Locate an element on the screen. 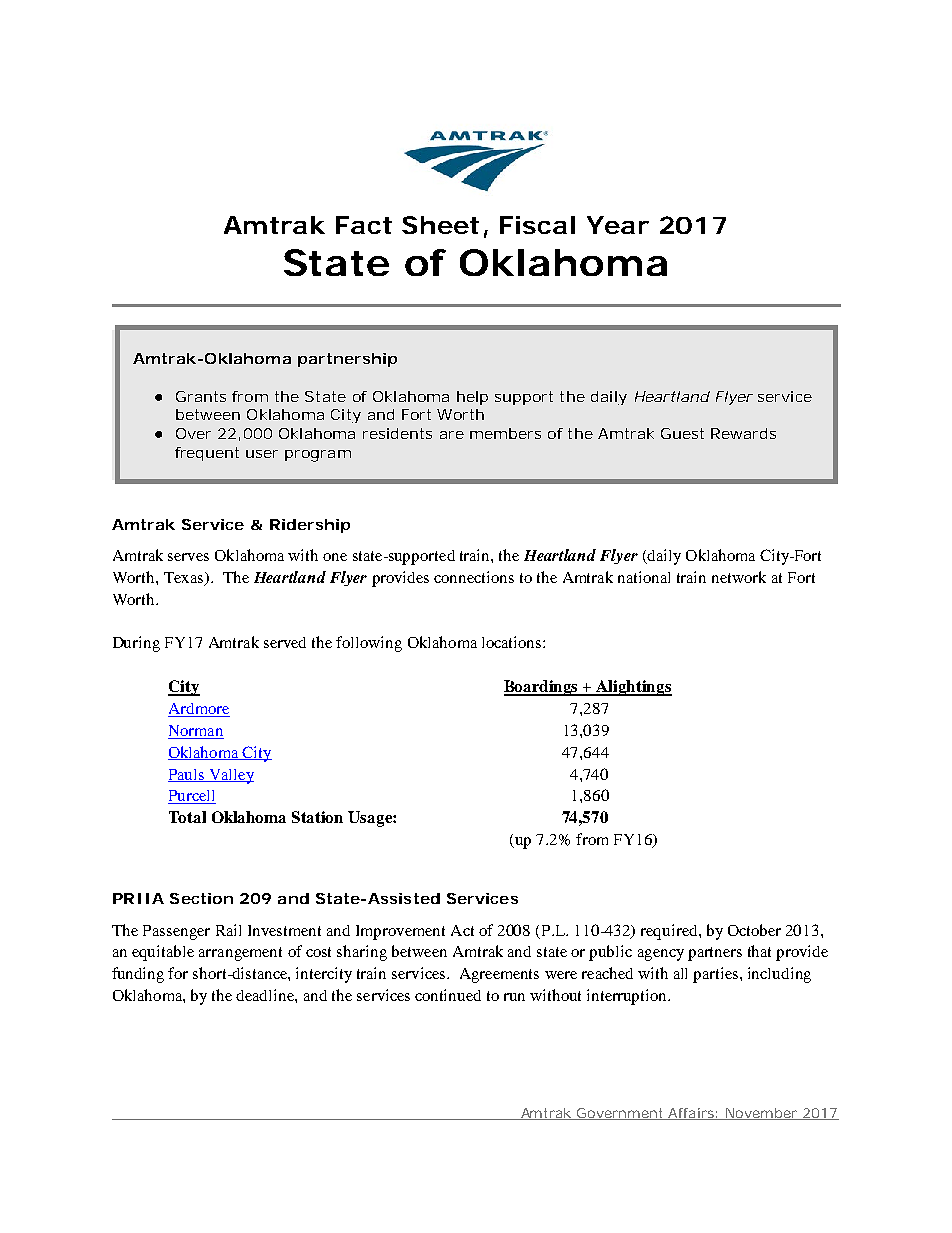  Sheet is located at coordinates (440, 225).
